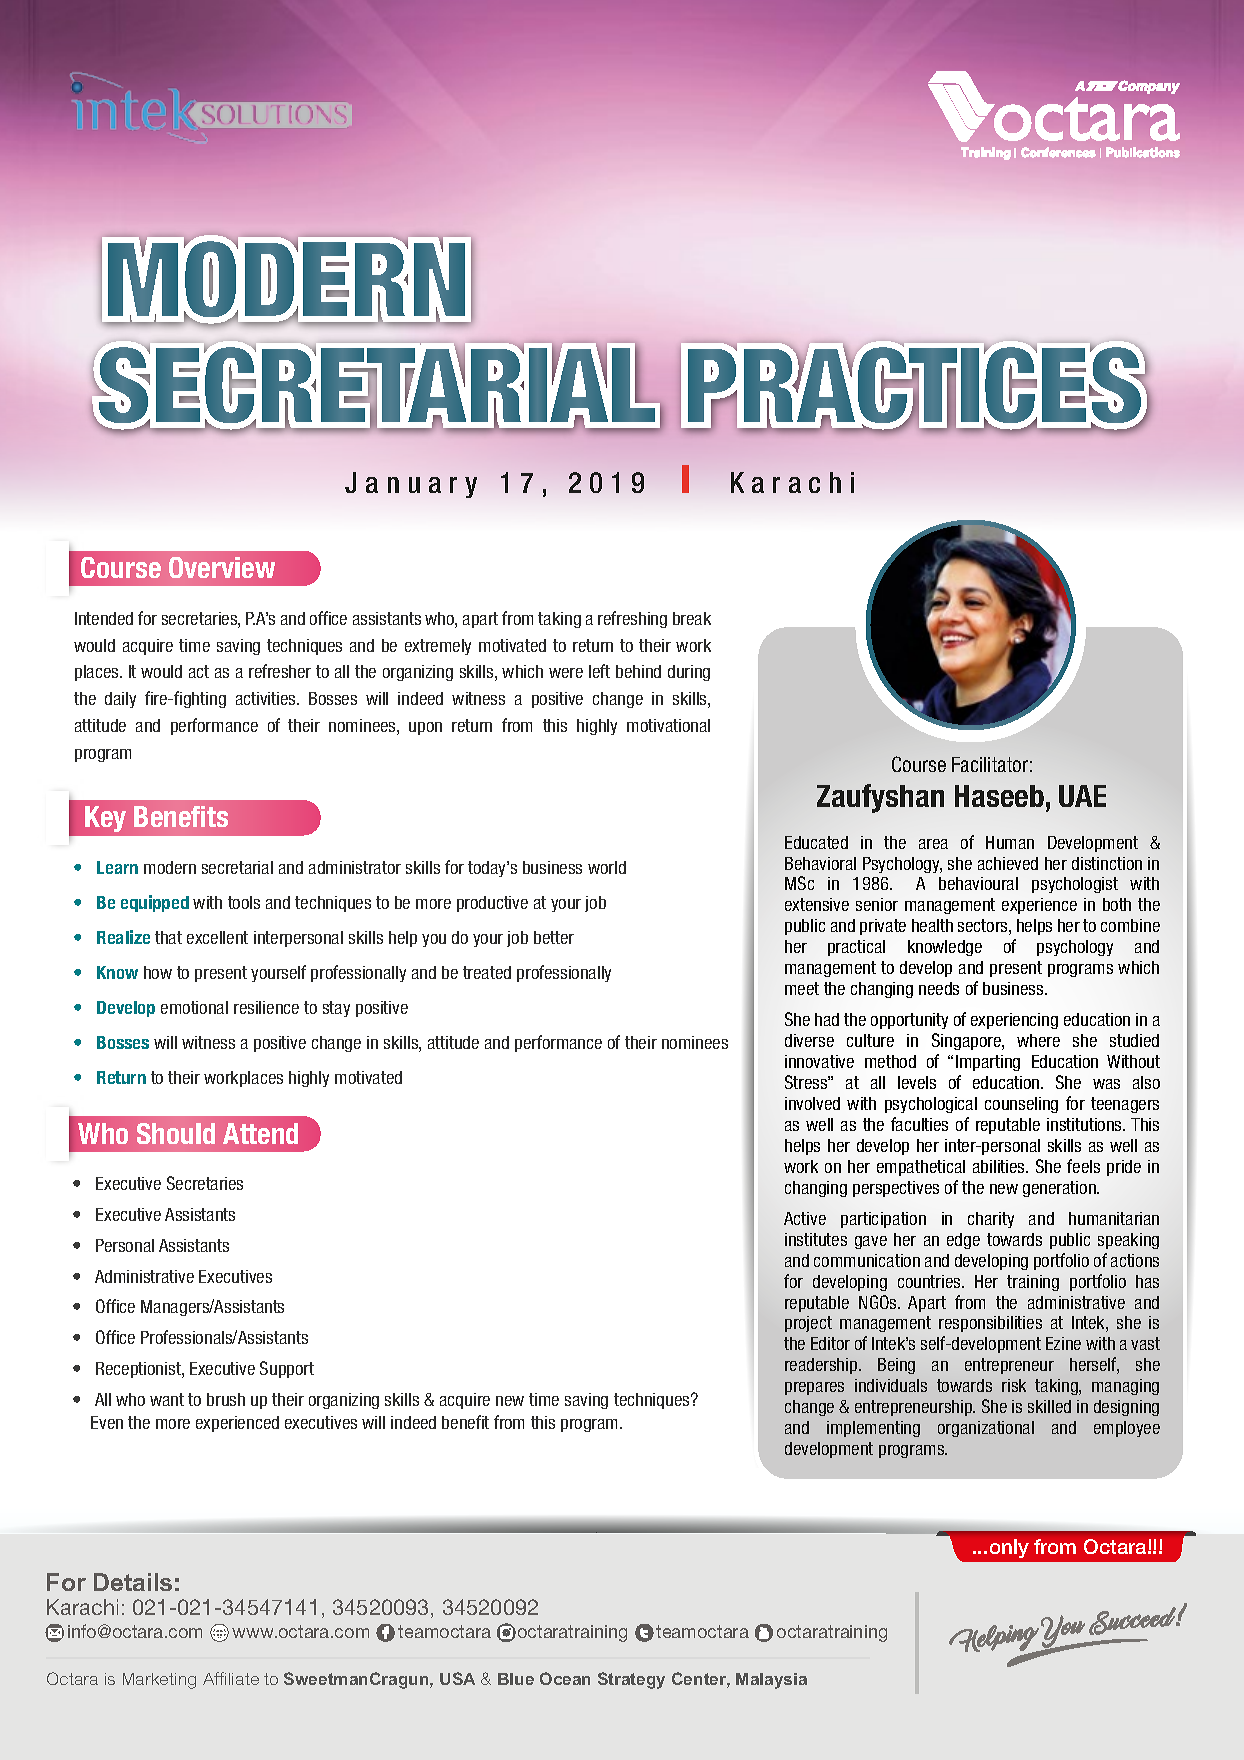 This image has height=1760, width=1244. What do you see at coordinates (231, 1678) in the image?
I see `Affiliate` at bounding box center [231, 1678].
